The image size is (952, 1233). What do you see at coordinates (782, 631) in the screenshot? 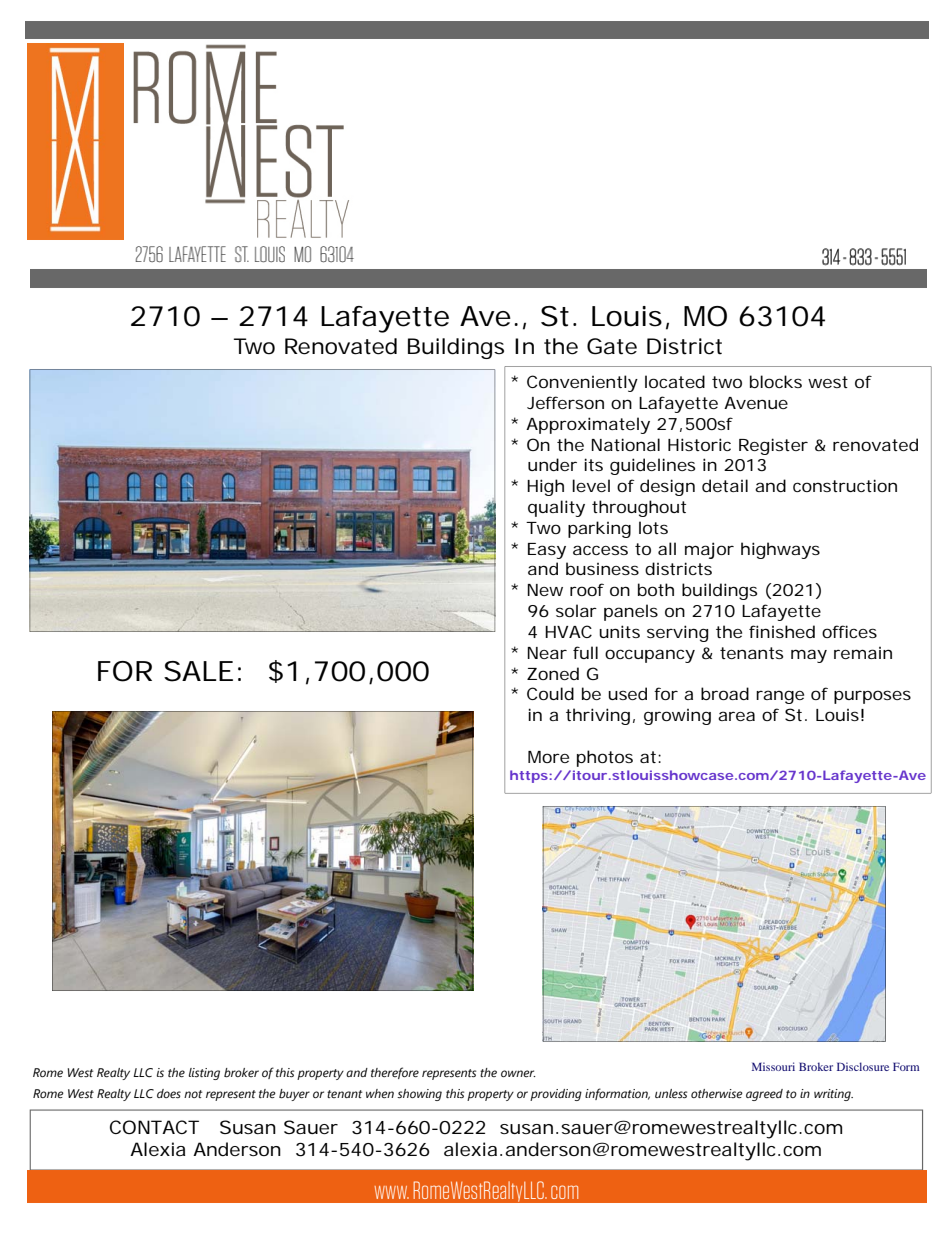
I see `finished` at bounding box center [782, 631].
